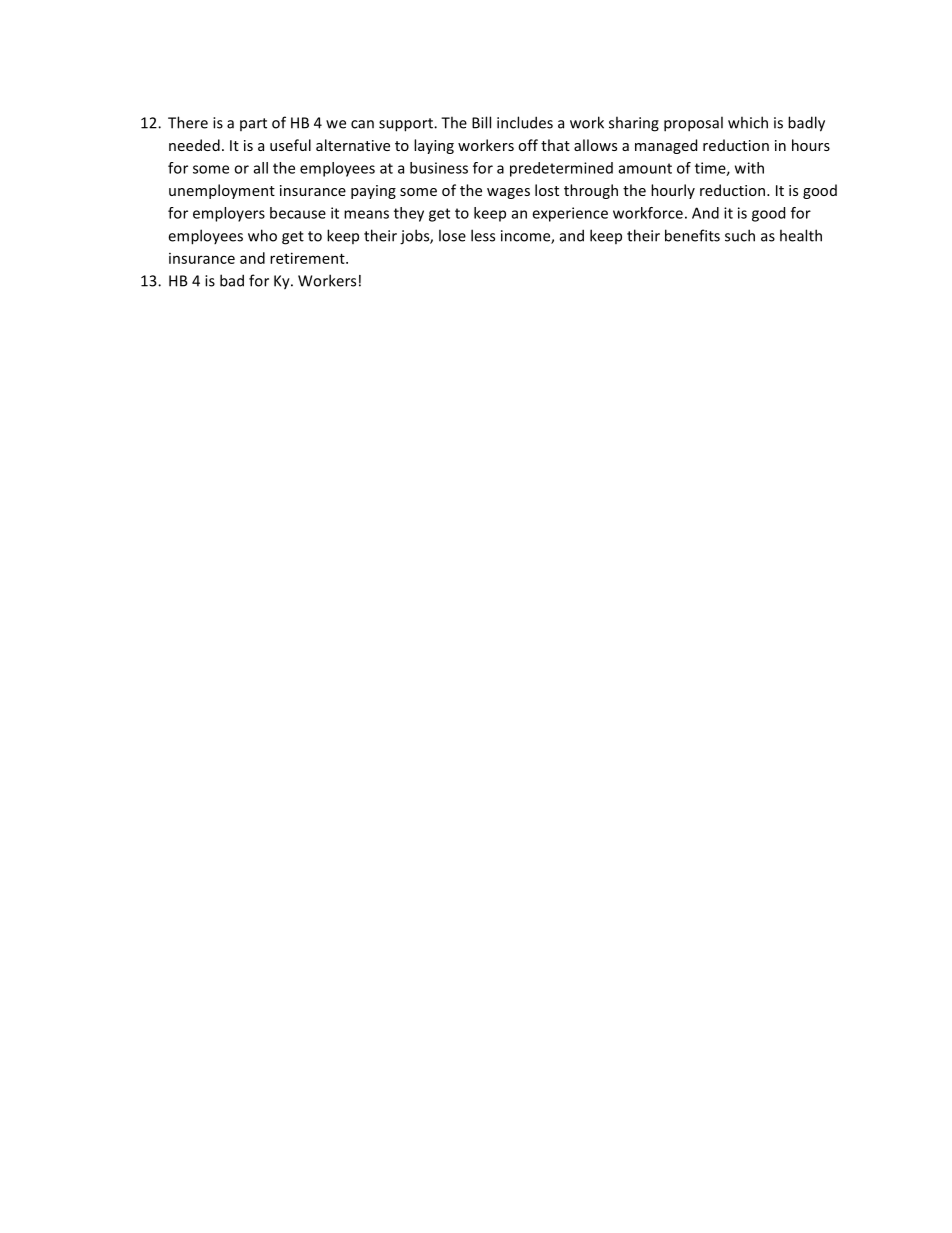 This document has height=1233, width=952. Describe the element at coordinates (483, 235) in the document. I see `less` at that location.
